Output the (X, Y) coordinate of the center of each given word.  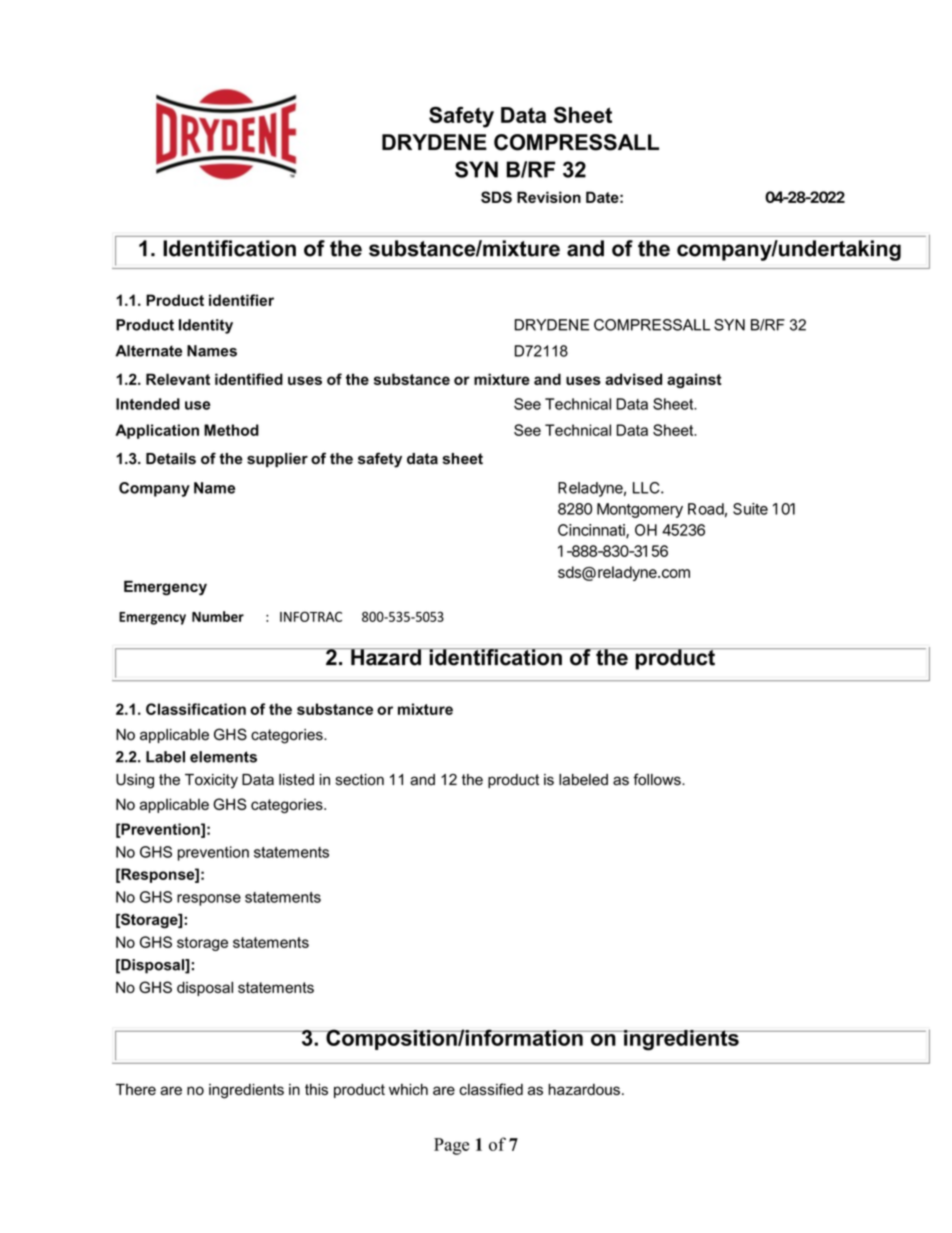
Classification (196, 709)
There (136, 1089)
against (694, 380)
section (360, 780)
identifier (241, 300)
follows (658, 779)
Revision (549, 197)
